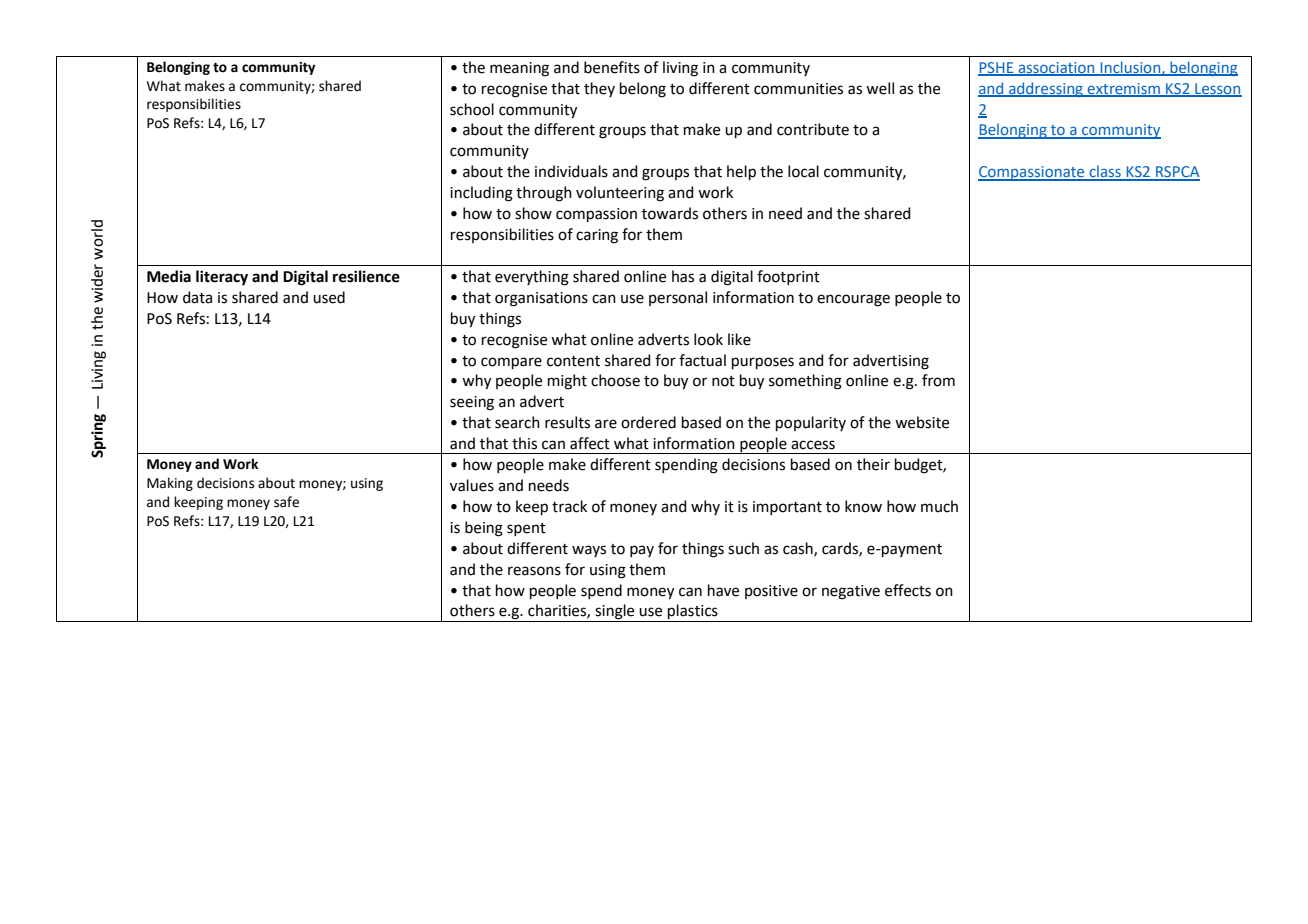 This document has height=924, width=1308. Describe the element at coordinates (366, 276) in the document. I see `resilience` at that location.
